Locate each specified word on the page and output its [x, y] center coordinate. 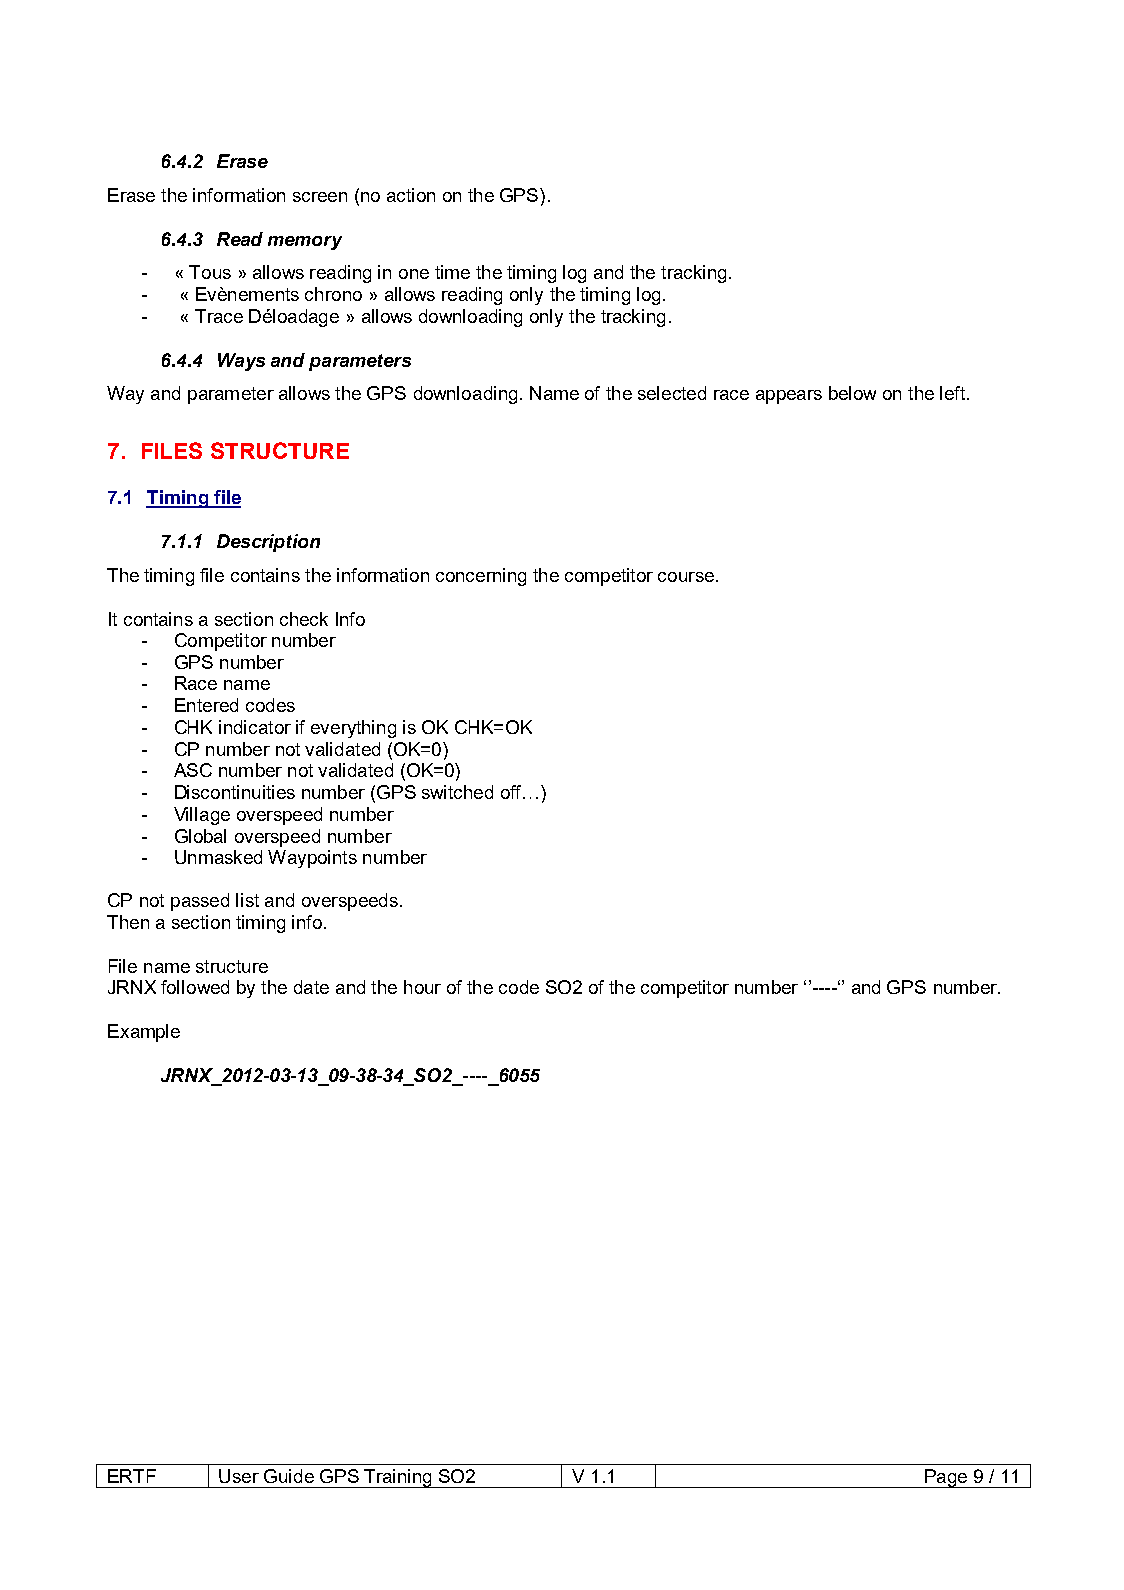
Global [200, 836]
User [239, 1476]
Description [268, 543]
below [852, 393]
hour [422, 987]
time [452, 272]
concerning [481, 577]
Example [144, 1033]
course [686, 577]
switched [457, 792]
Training [398, 1478]
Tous [210, 272]
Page [946, 1478]
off [512, 792]
